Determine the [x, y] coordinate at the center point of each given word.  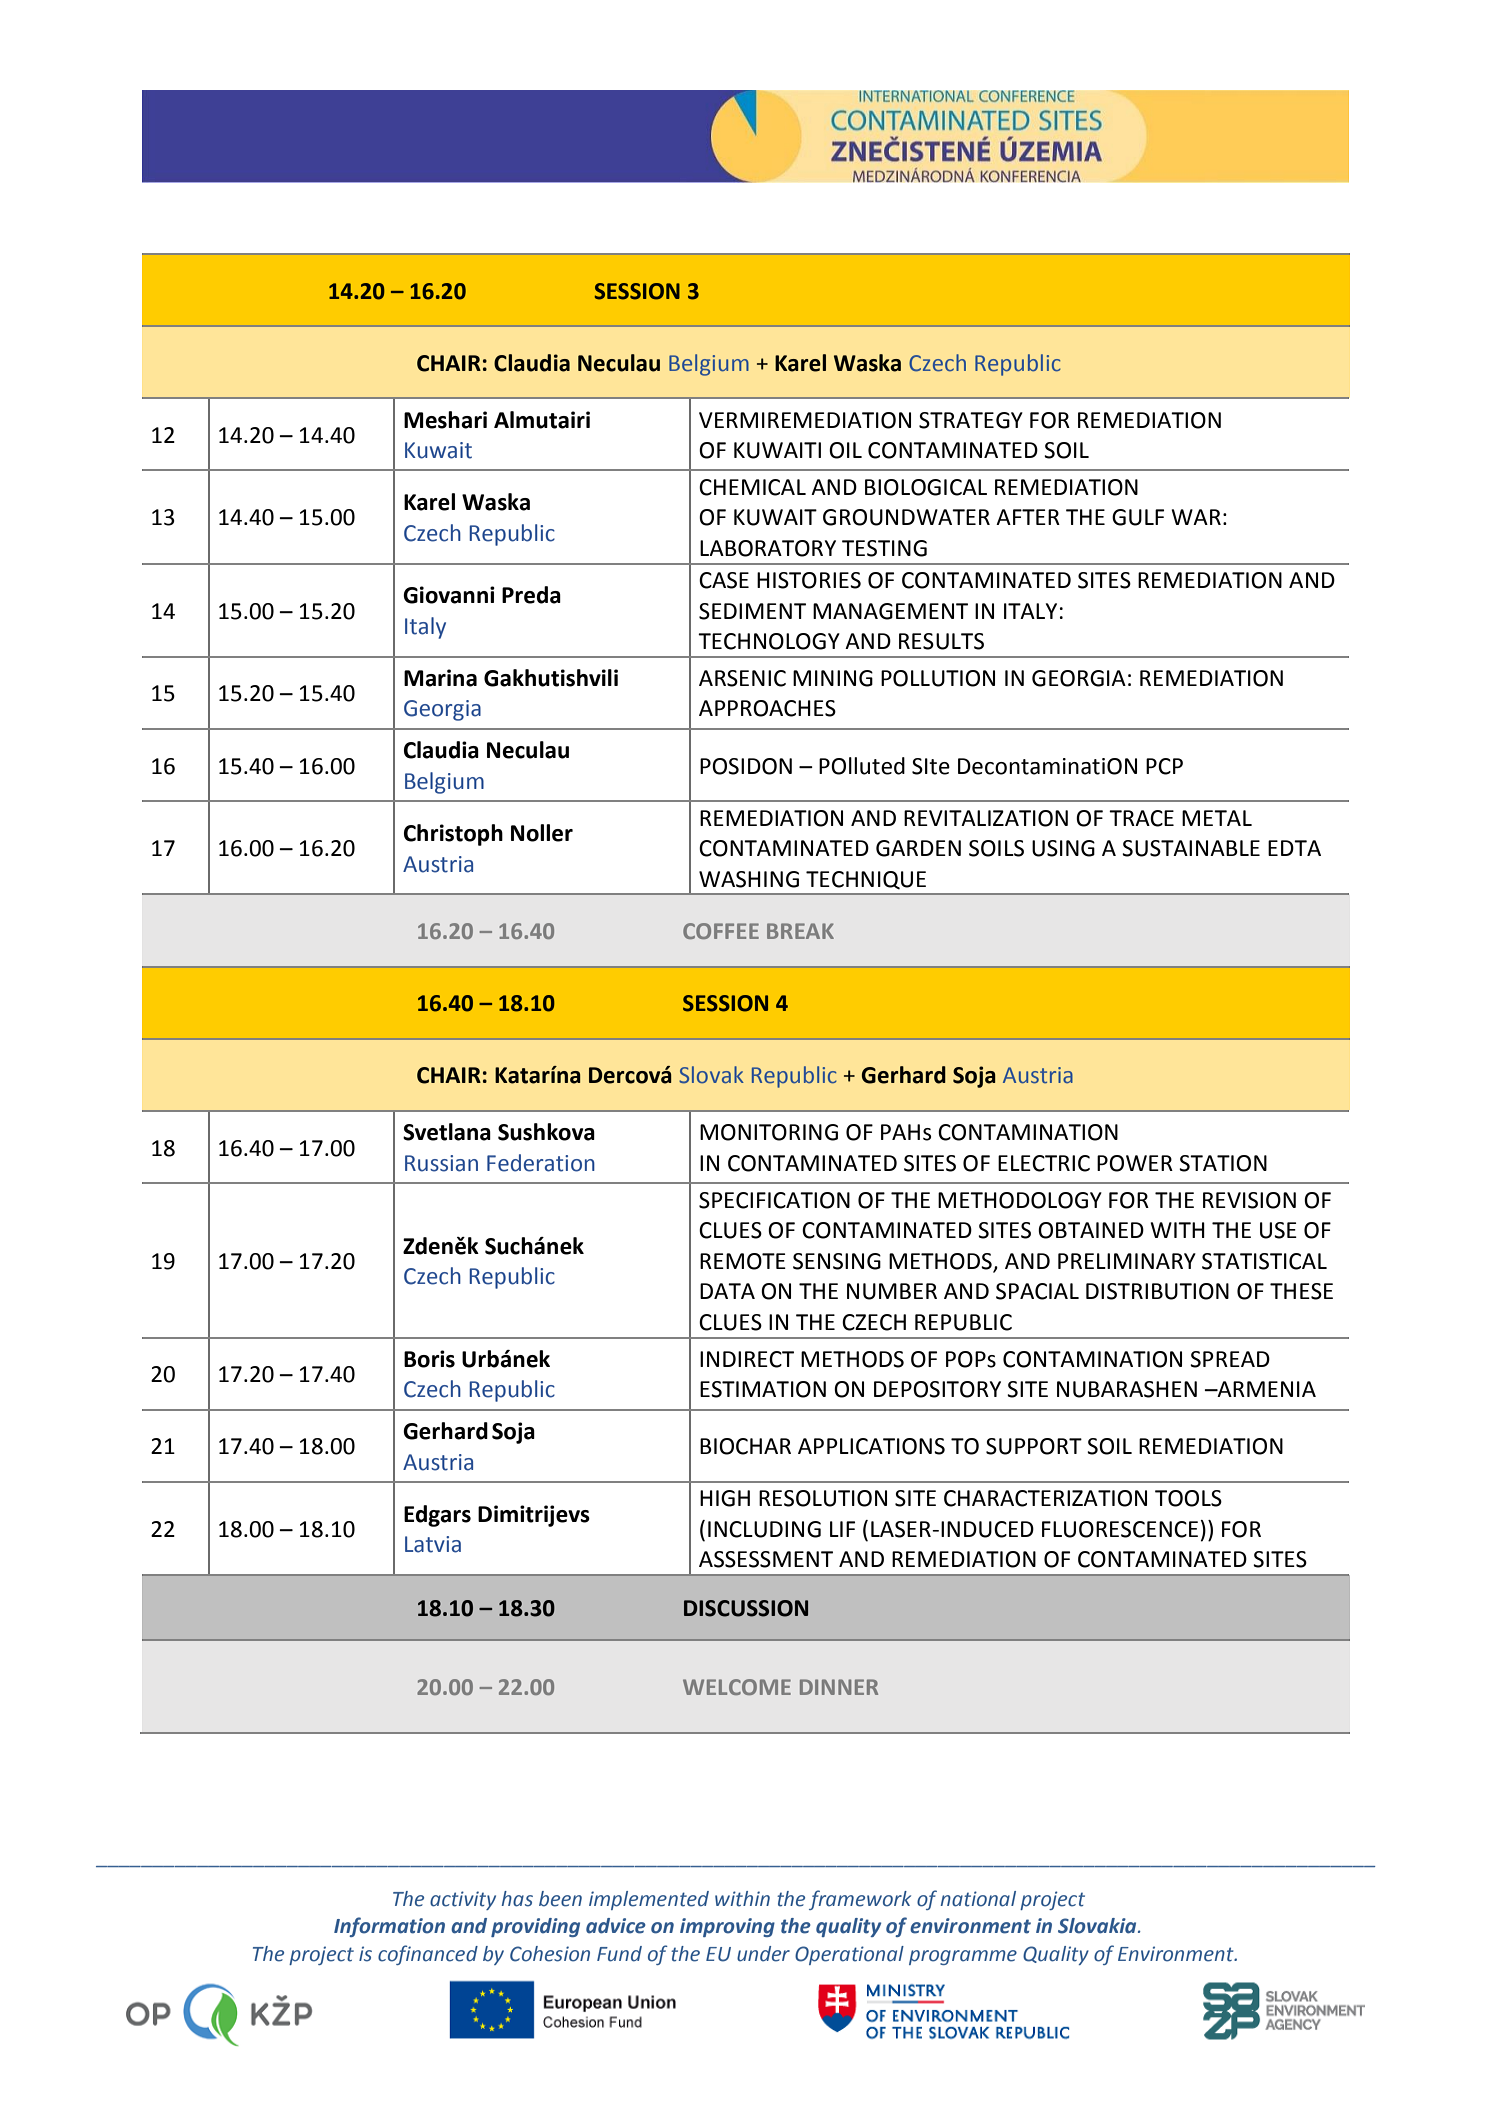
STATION [1223, 1163]
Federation [541, 1163]
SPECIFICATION [774, 1200]
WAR [1196, 517]
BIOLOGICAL [926, 487]
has [517, 1899]
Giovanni [449, 595]
